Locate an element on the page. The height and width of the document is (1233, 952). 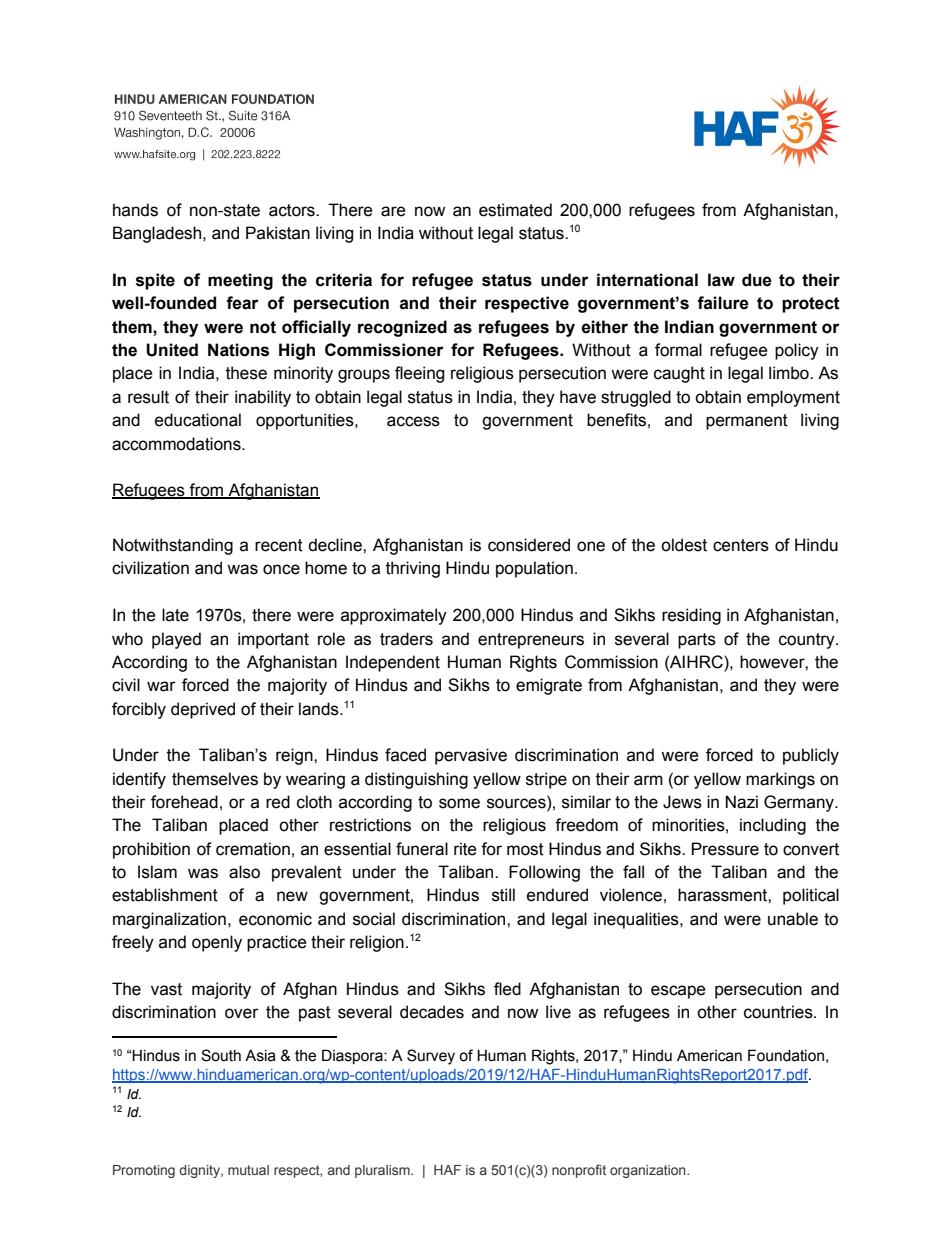
law is located at coordinates (721, 280).
